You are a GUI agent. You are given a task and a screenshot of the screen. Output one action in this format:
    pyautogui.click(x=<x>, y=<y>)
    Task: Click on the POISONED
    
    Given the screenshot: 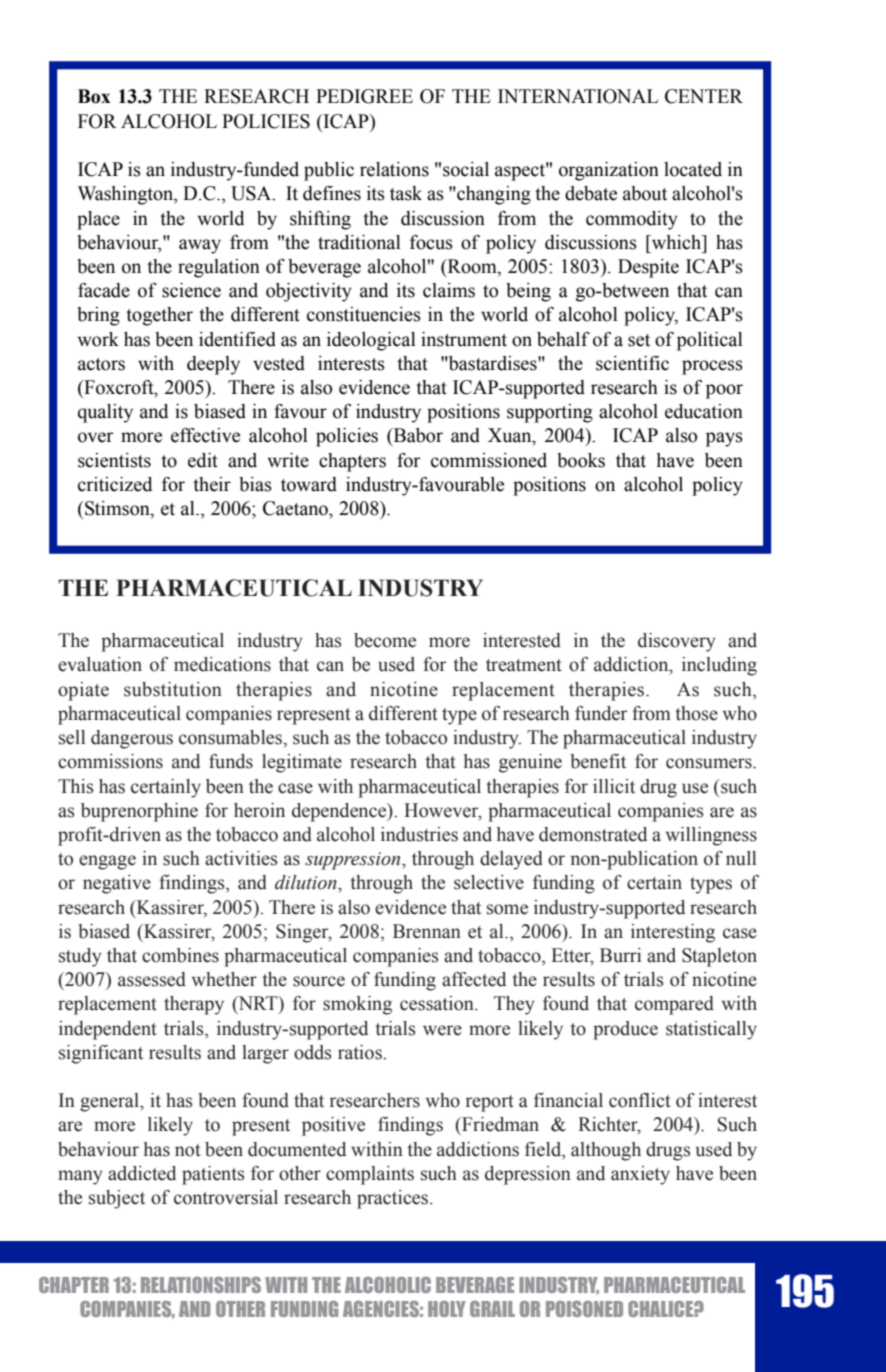 What is the action you would take?
    pyautogui.click(x=584, y=1309)
